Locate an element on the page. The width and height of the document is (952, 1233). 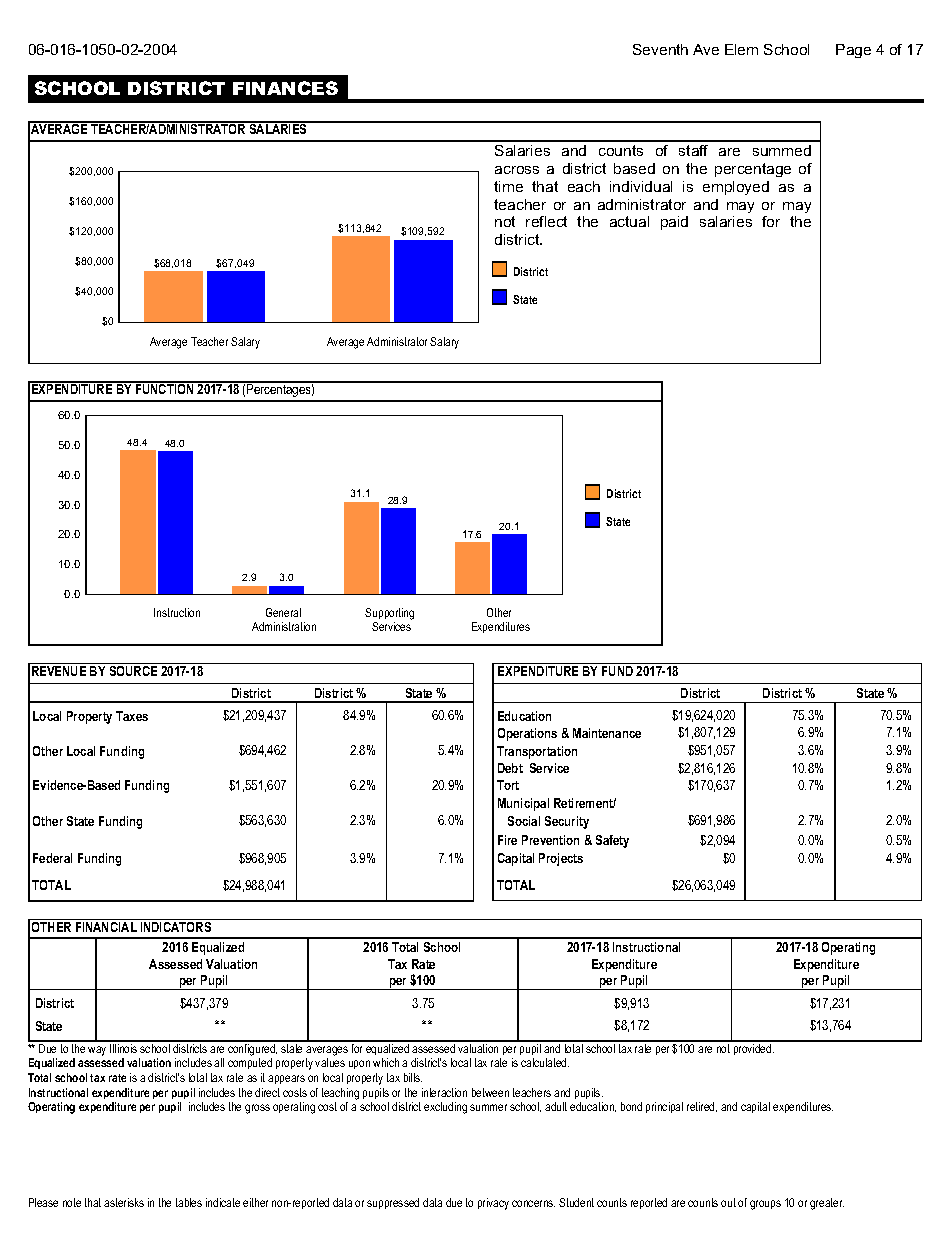
asterisks is located at coordinates (124, 1202).
